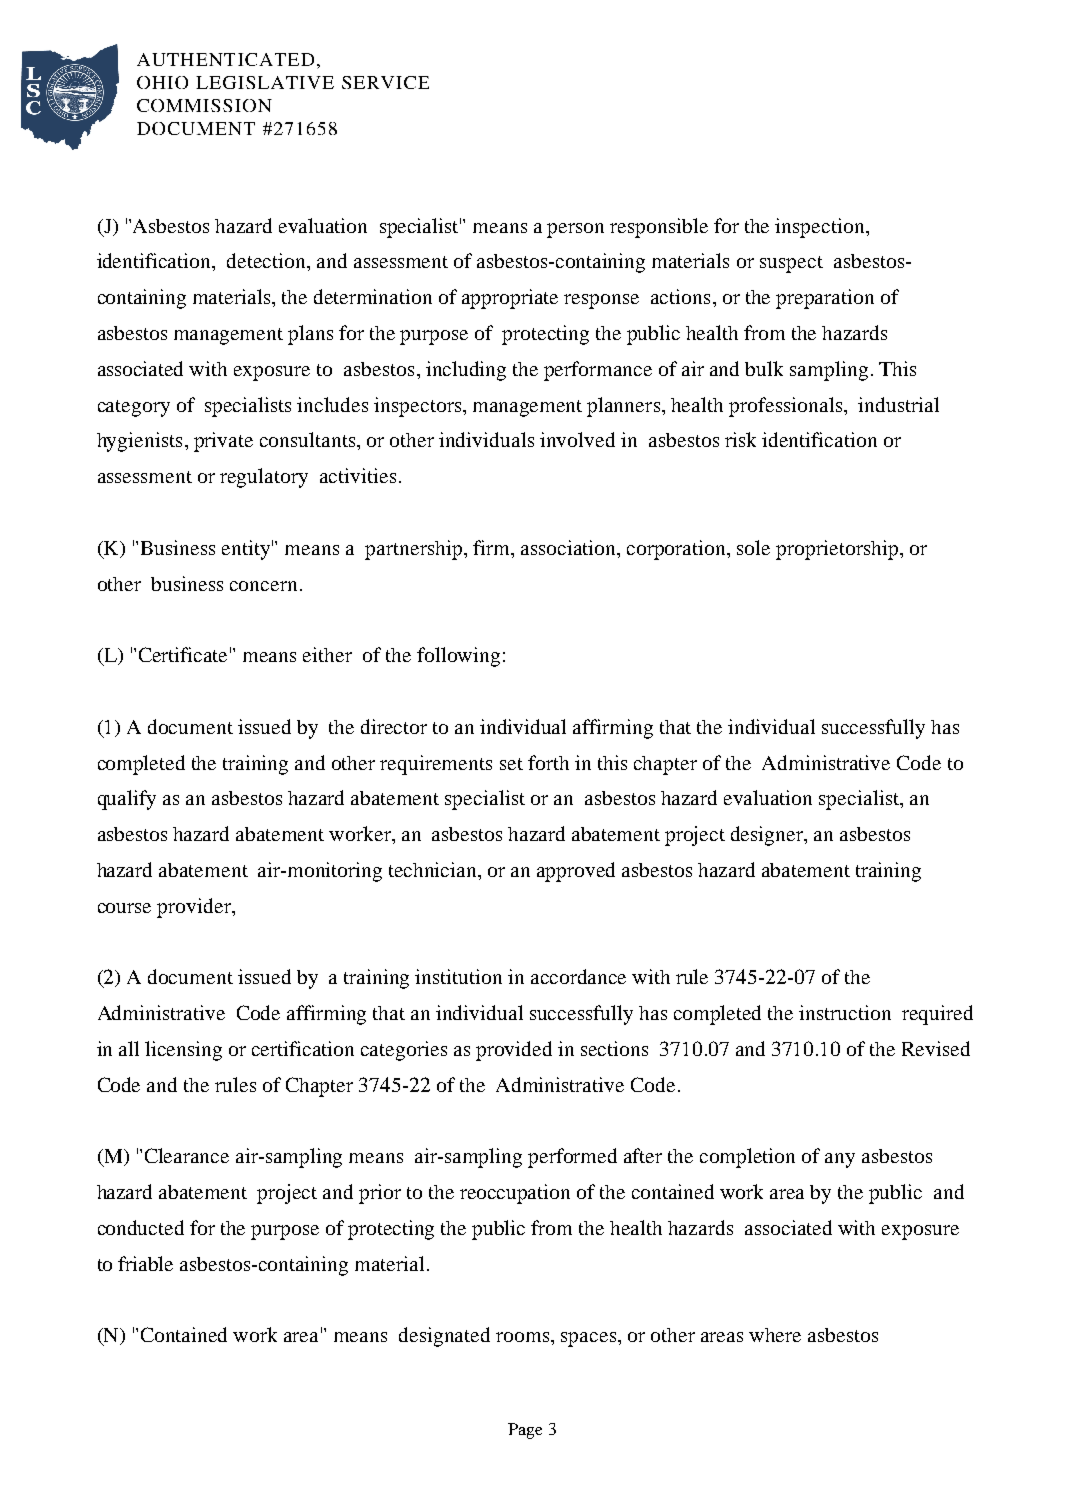  I want to click on where, so click(775, 1335).
